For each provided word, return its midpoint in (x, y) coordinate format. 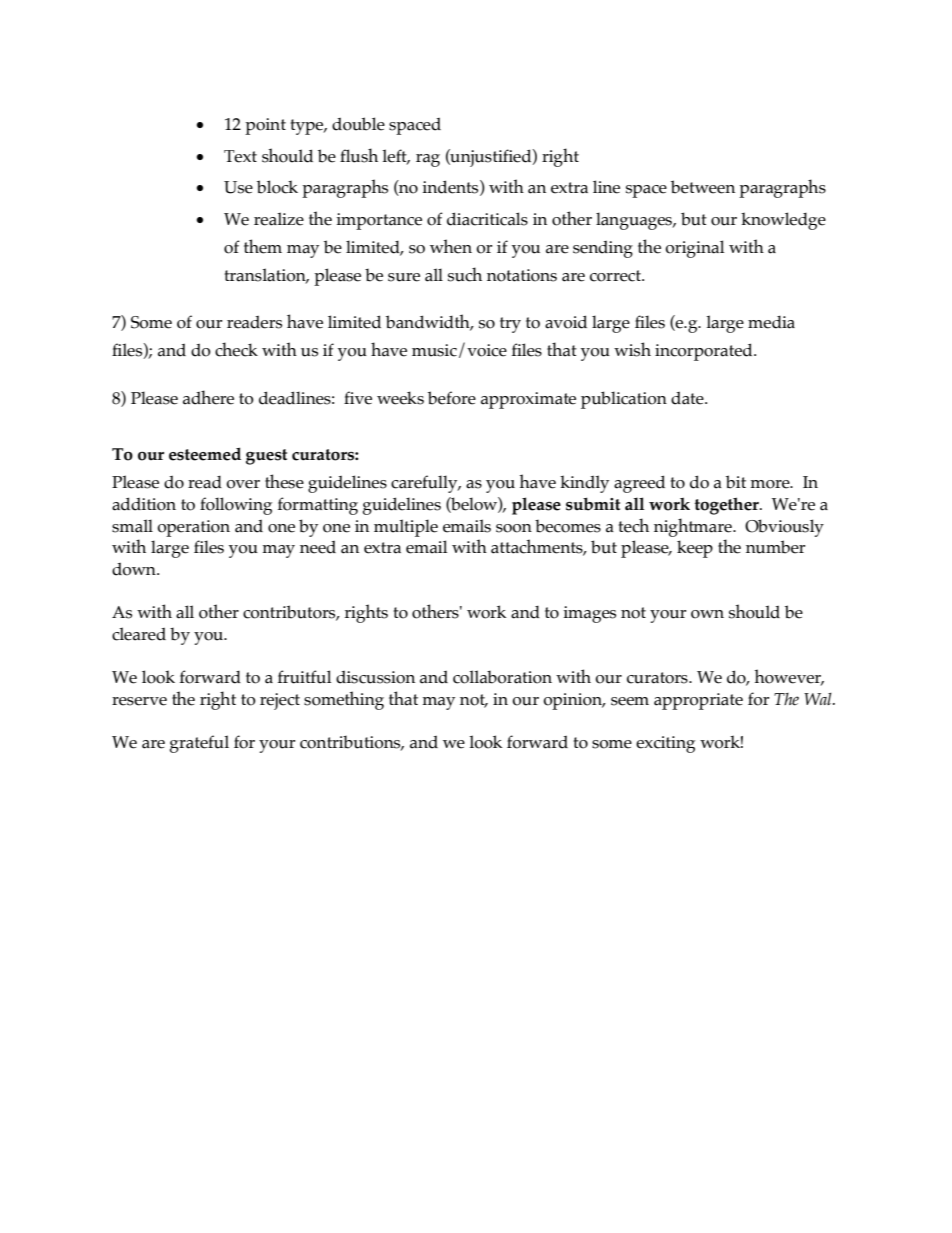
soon (514, 528)
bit (736, 482)
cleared (139, 634)
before (452, 398)
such (465, 274)
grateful (199, 744)
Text (240, 156)
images (589, 614)
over (243, 484)
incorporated (705, 352)
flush (359, 155)
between (703, 187)
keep (695, 549)
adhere (208, 397)
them (263, 246)
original (694, 249)
